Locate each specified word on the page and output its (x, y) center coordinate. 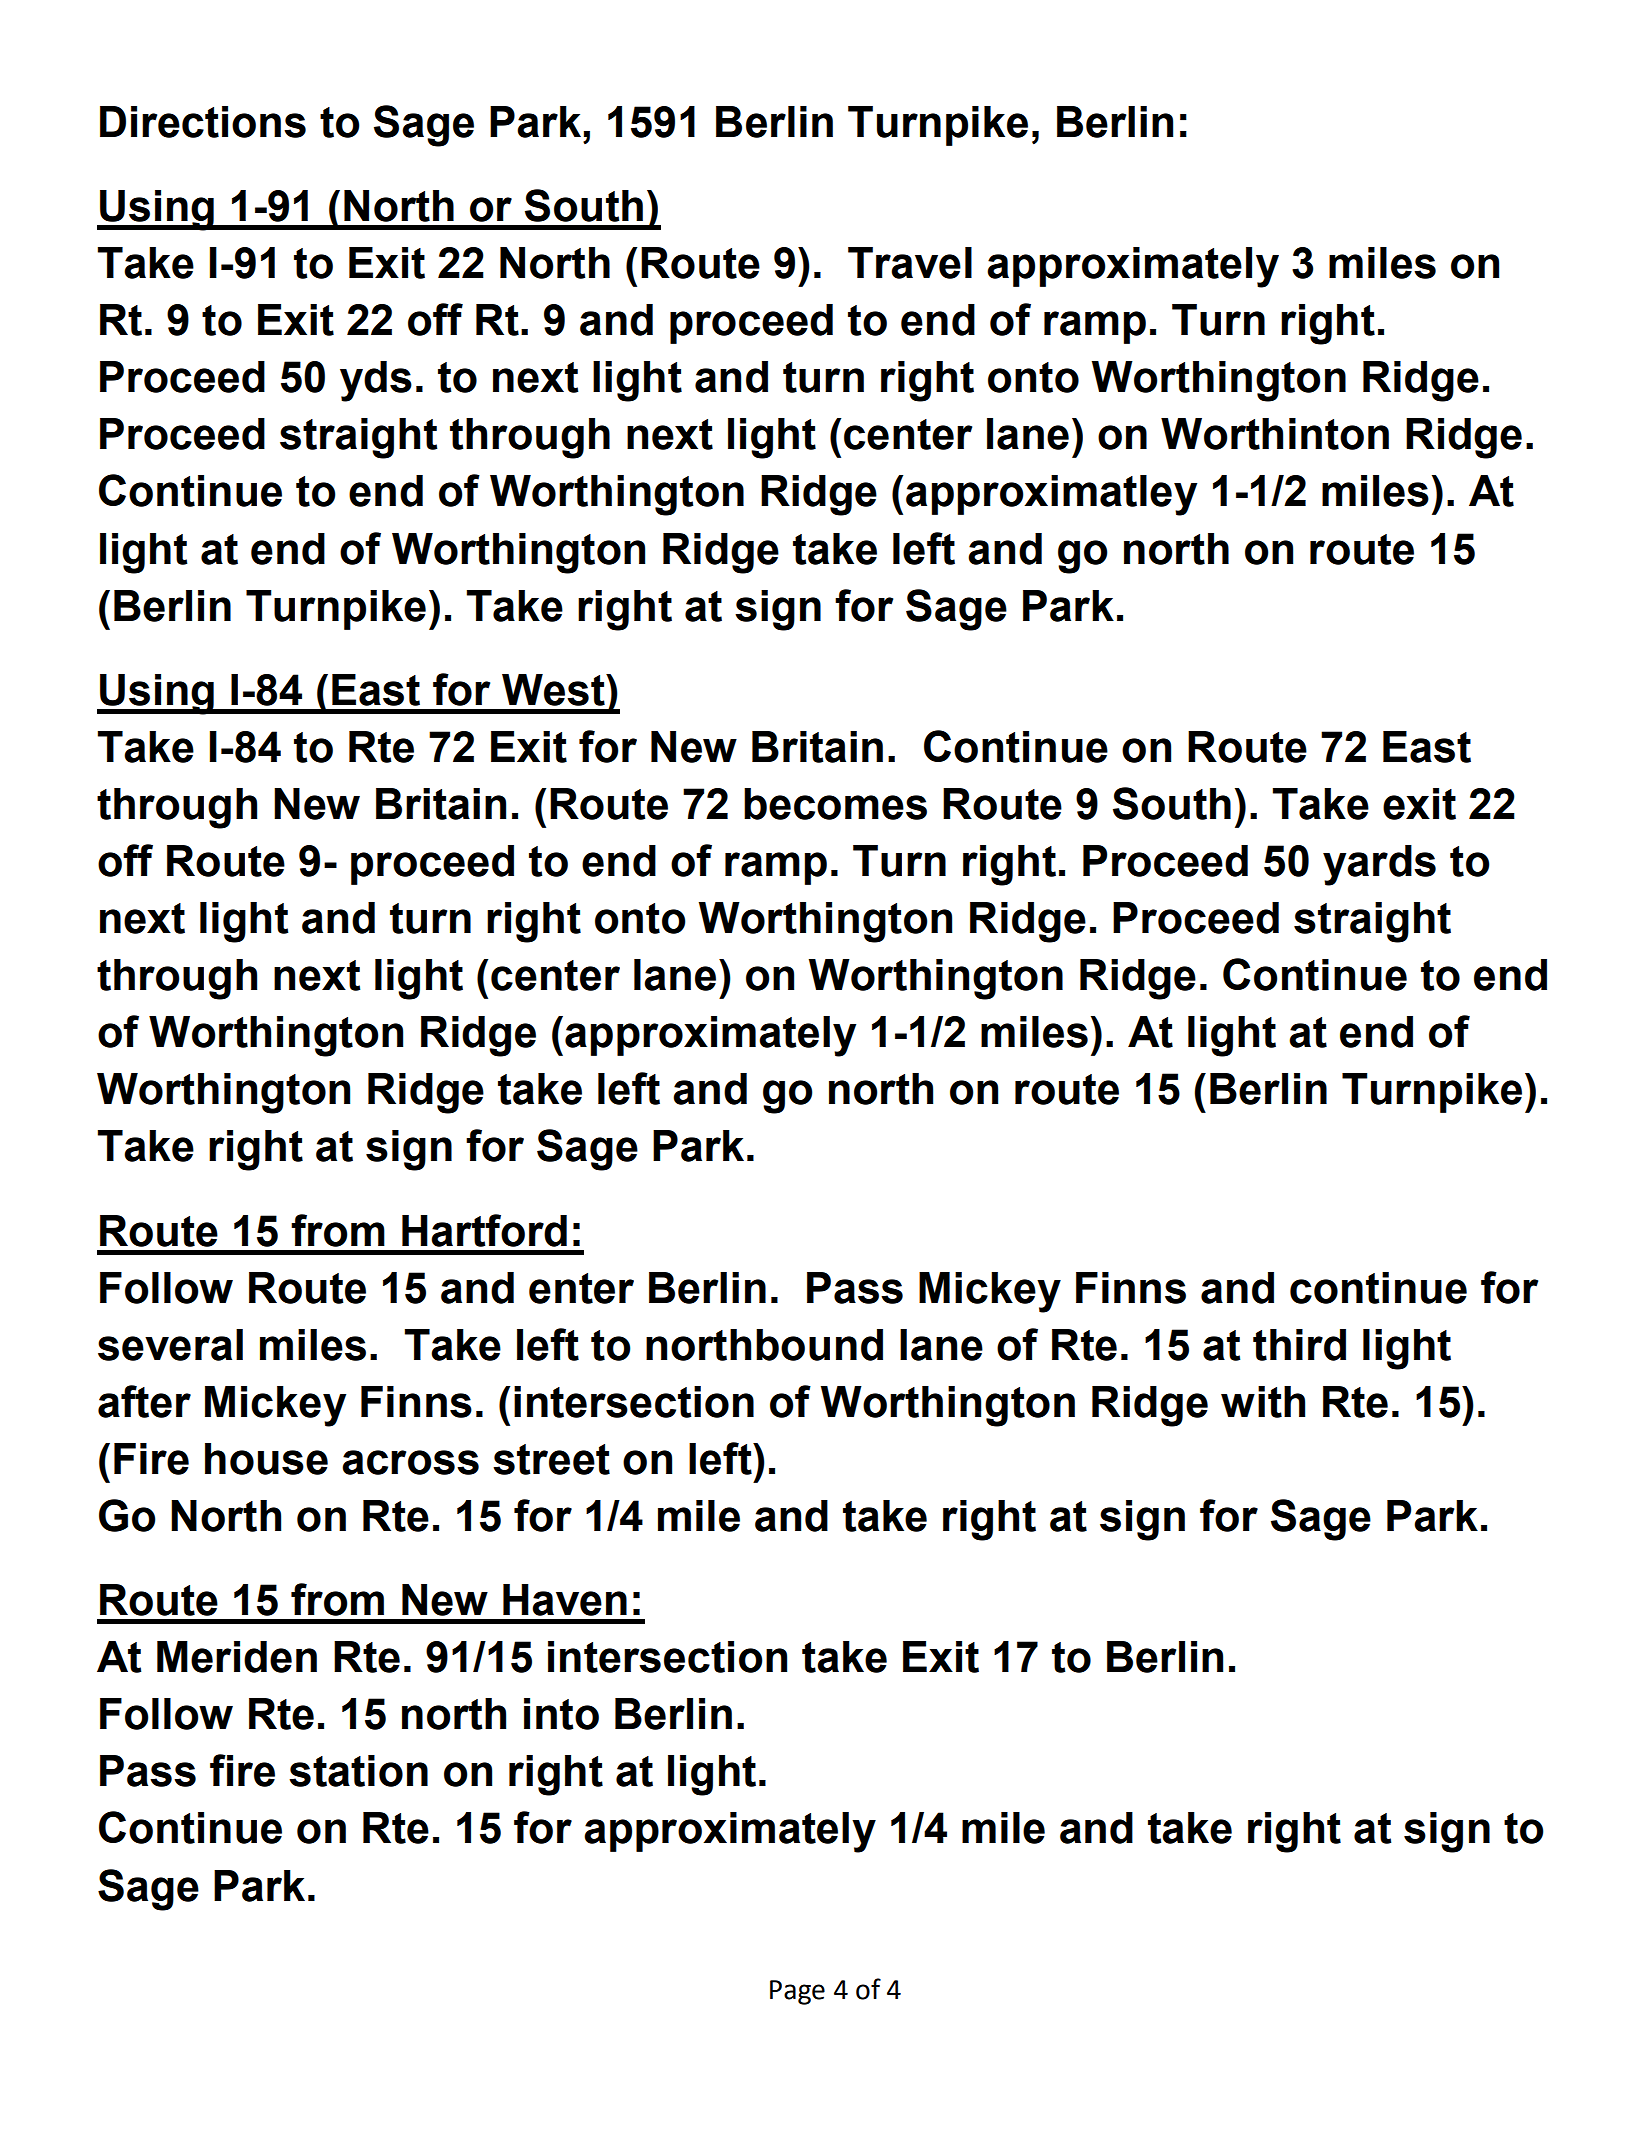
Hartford (484, 1230)
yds (376, 381)
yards (1379, 865)
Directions (203, 122)
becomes (835, 804)
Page (797, 1992)
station (358, 1771)
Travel (910, 263)
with (1263, 1402)
